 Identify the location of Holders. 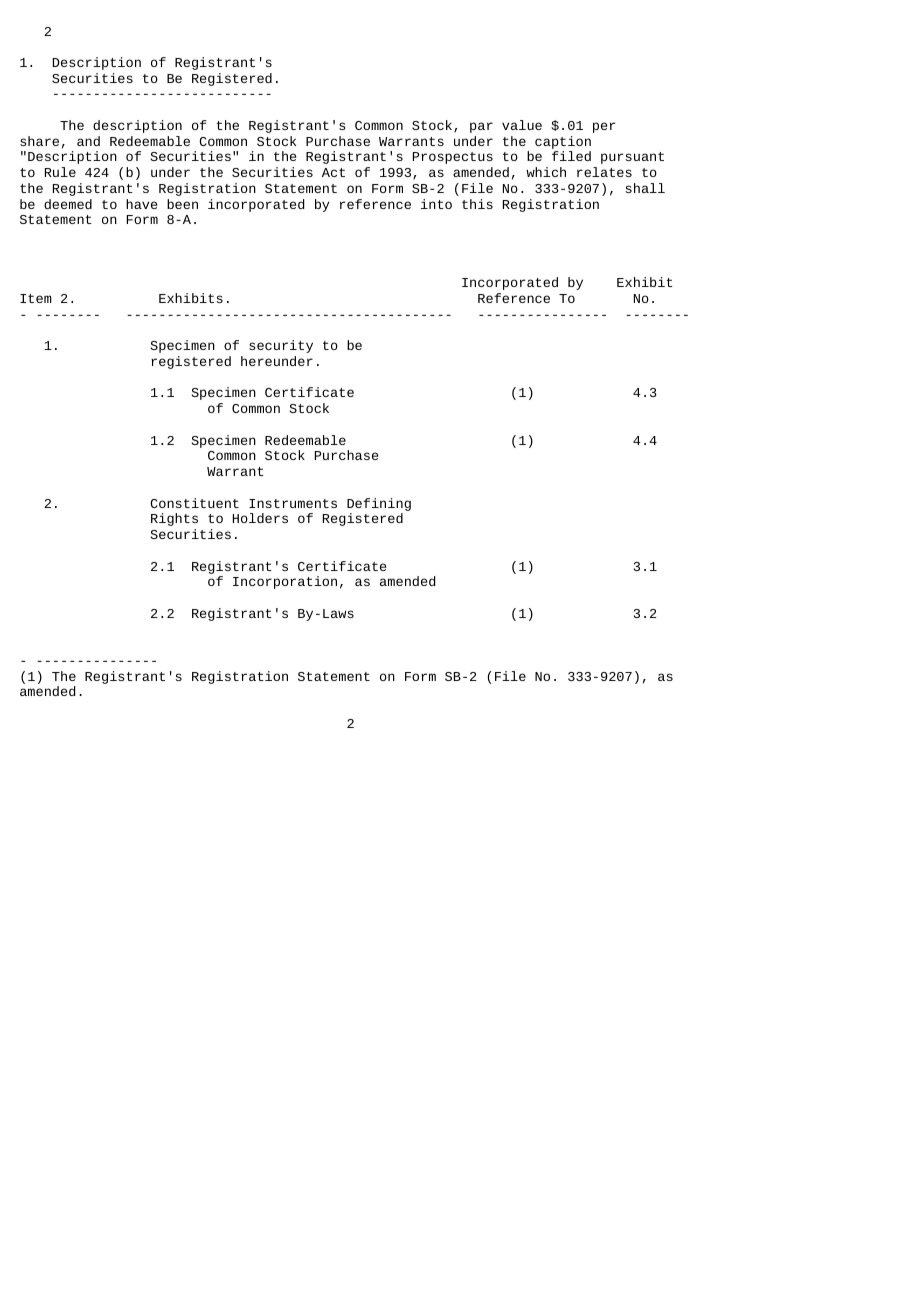
(260, 518).
